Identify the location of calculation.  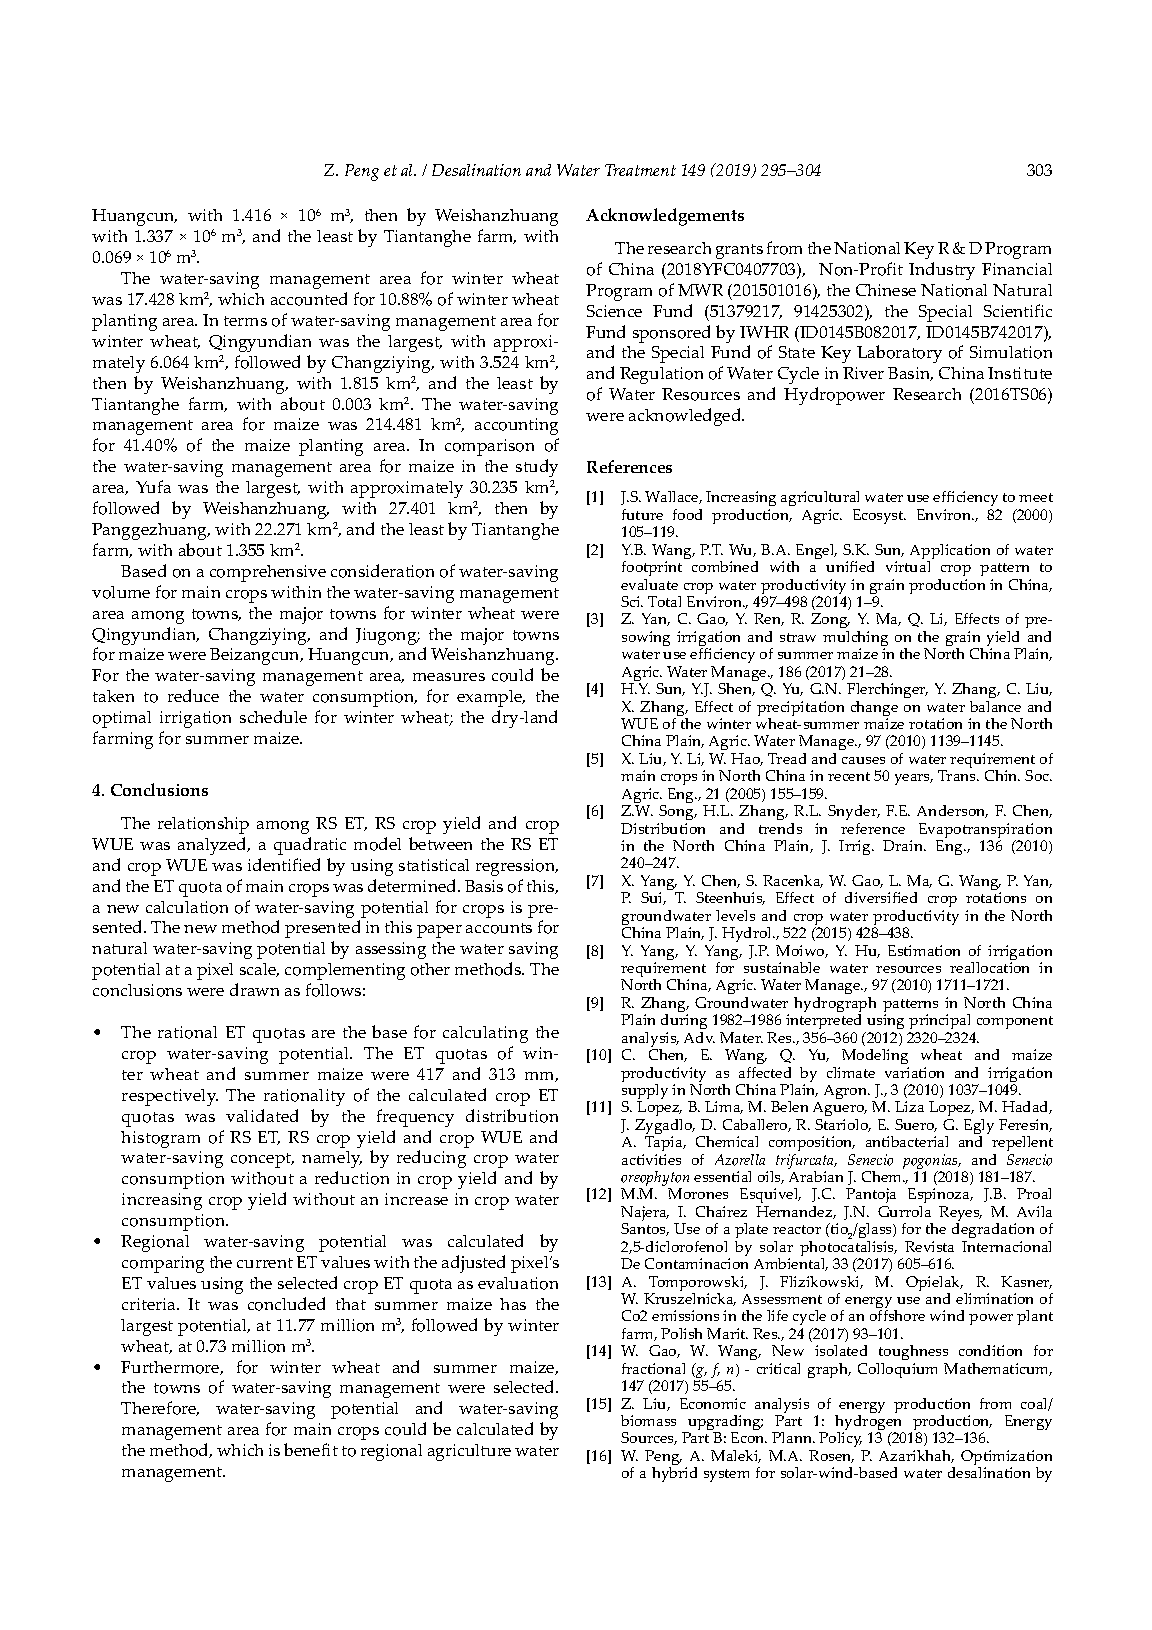
(187, 907).
